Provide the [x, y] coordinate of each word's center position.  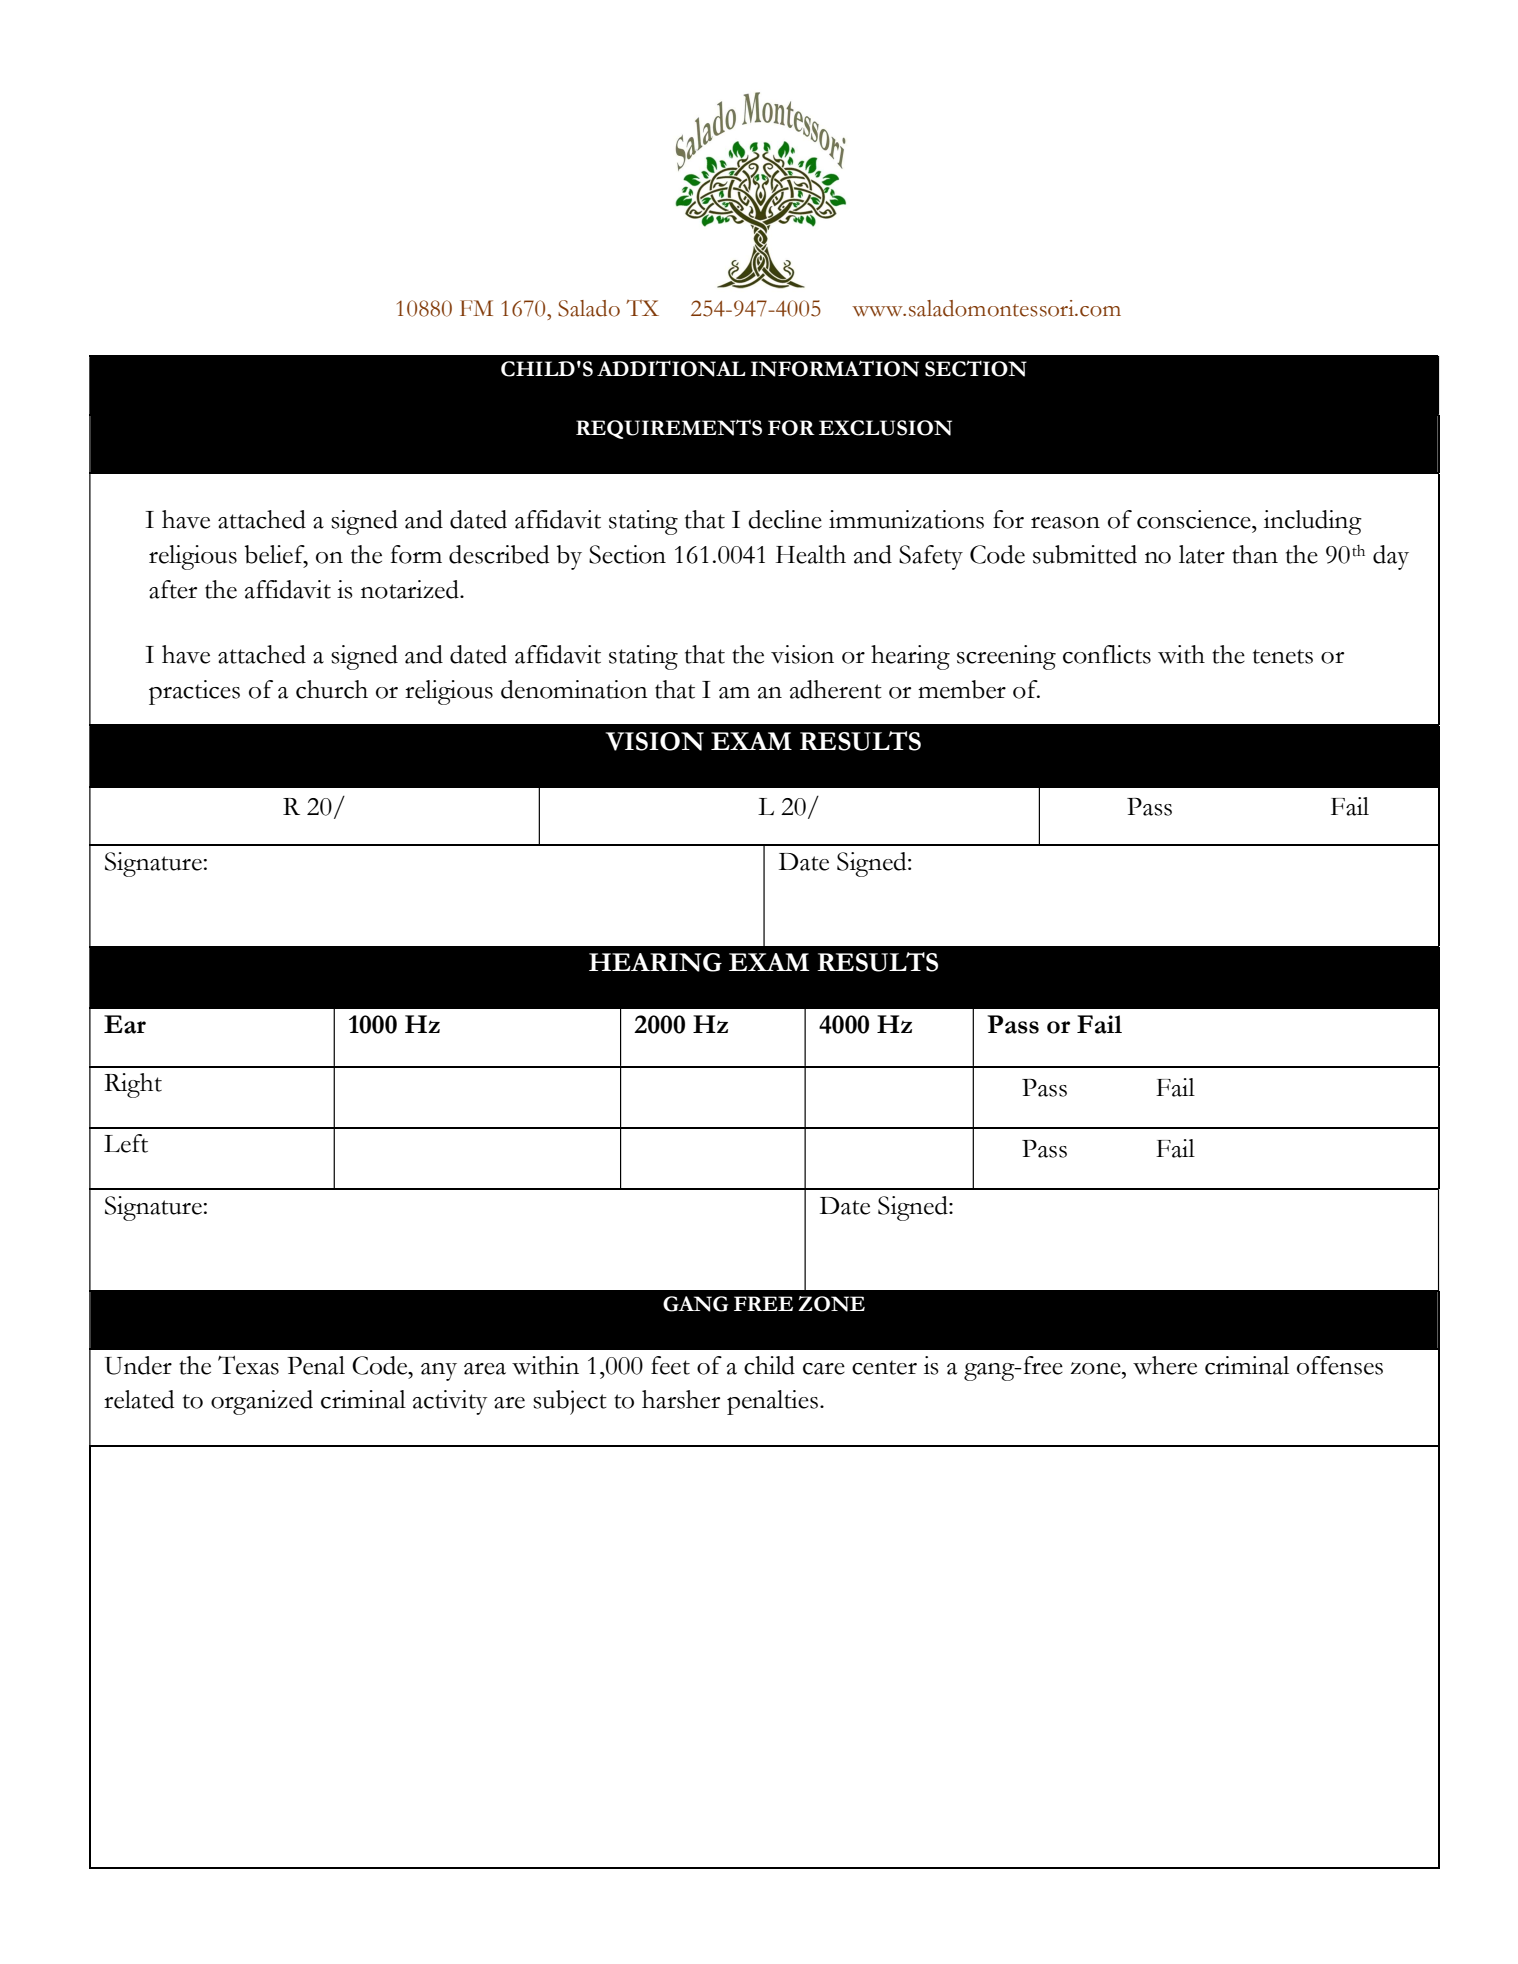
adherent [836, 689]
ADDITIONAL [671, 368]
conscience [1195, 519]
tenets [1283, 656]
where [1165, 1365]
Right [133, 1085]
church [332, 689]
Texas [248, 1365]
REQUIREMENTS [669, 429]
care [824, 1369]
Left [126, 1143]
